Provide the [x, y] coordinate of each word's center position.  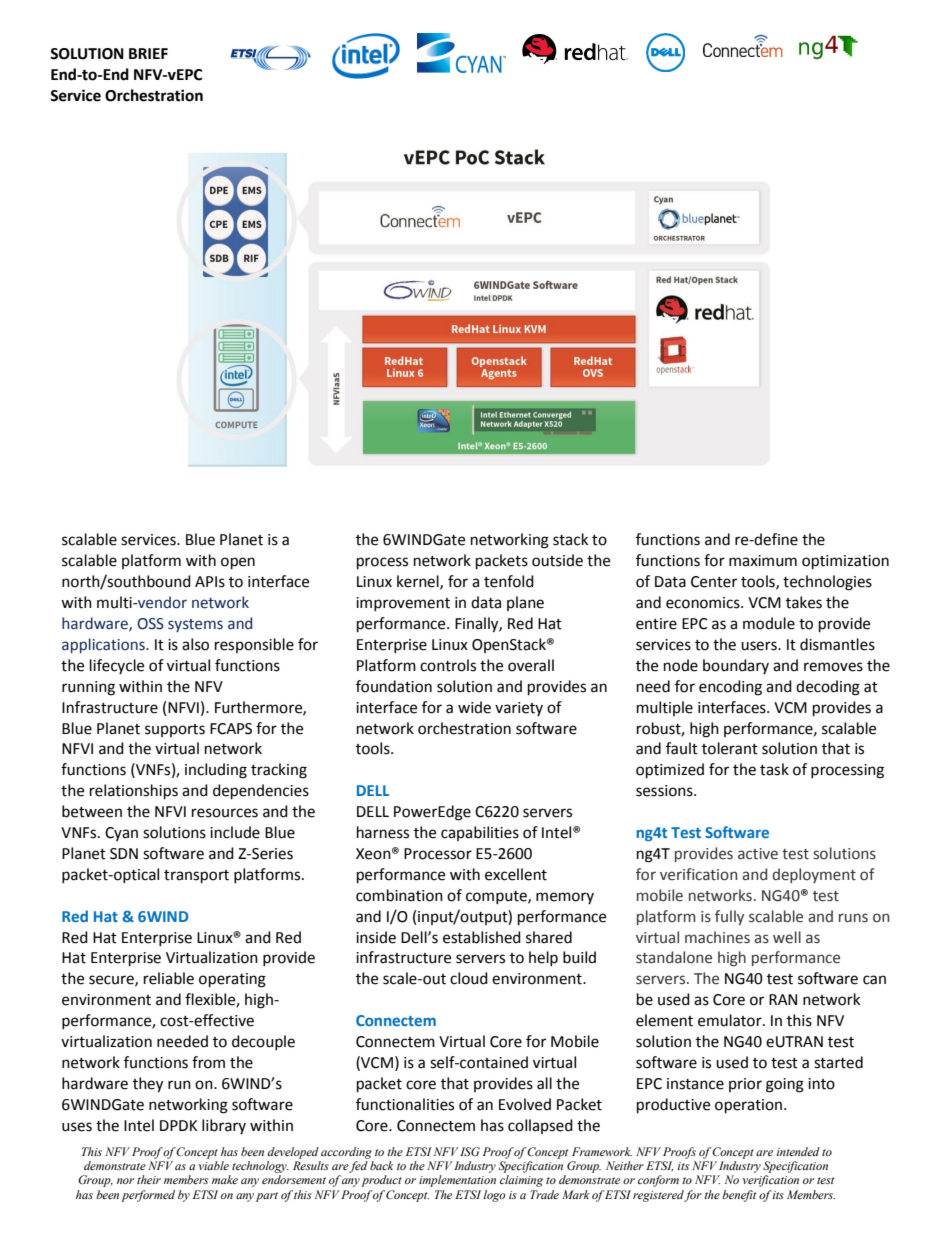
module [769, 623]
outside [557, 560]
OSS [150, 624]
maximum [763, 561]
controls [448, 665]
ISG [470, 1151]
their [149, 1179]
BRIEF [148, 53]
